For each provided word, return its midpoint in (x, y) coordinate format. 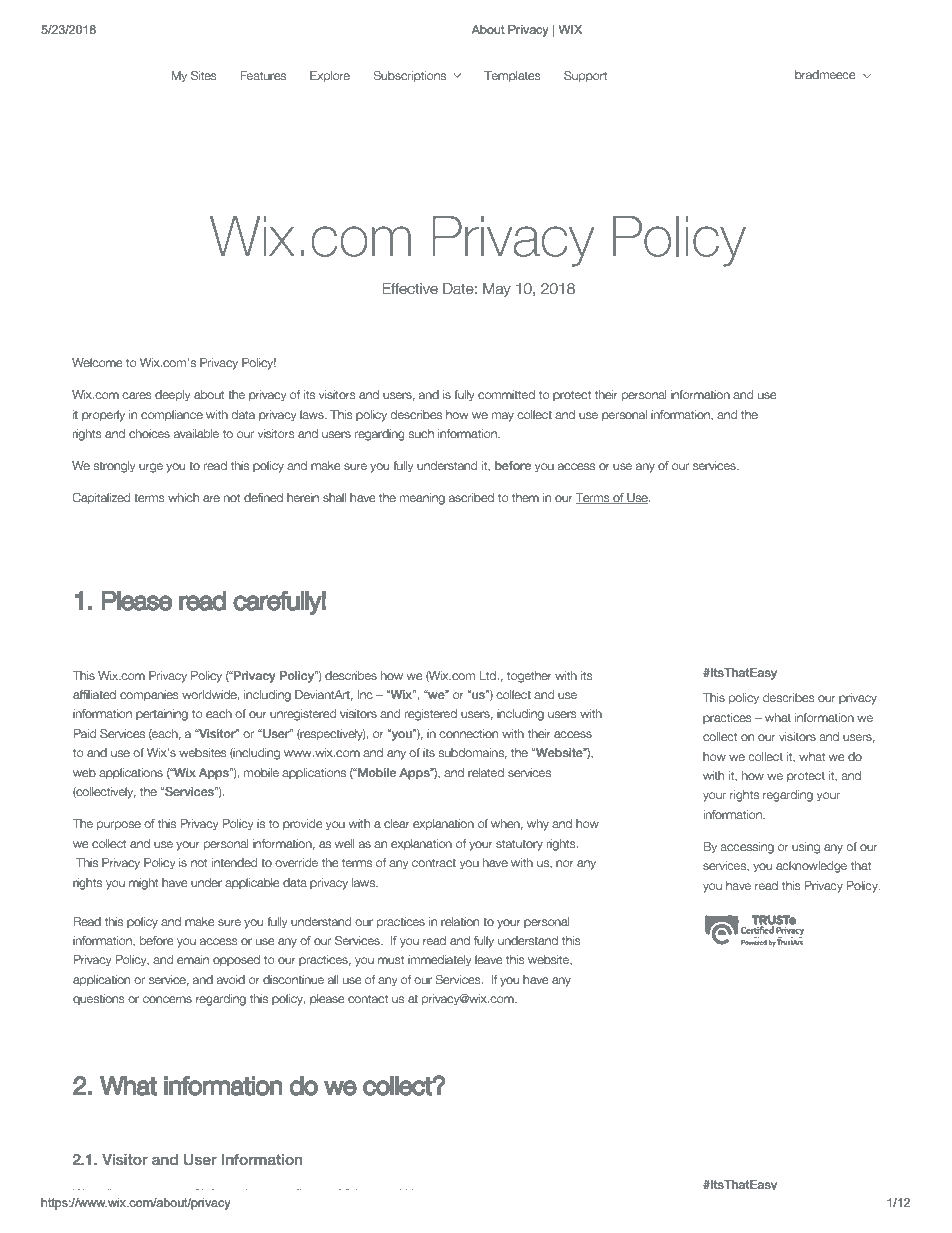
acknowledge (811, 867)
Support (585, 76)
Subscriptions (409, 76)
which (183, 497)
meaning (422, 499)
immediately (439, 961)
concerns (167, 999)
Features (263, 75)
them (525, 497)
